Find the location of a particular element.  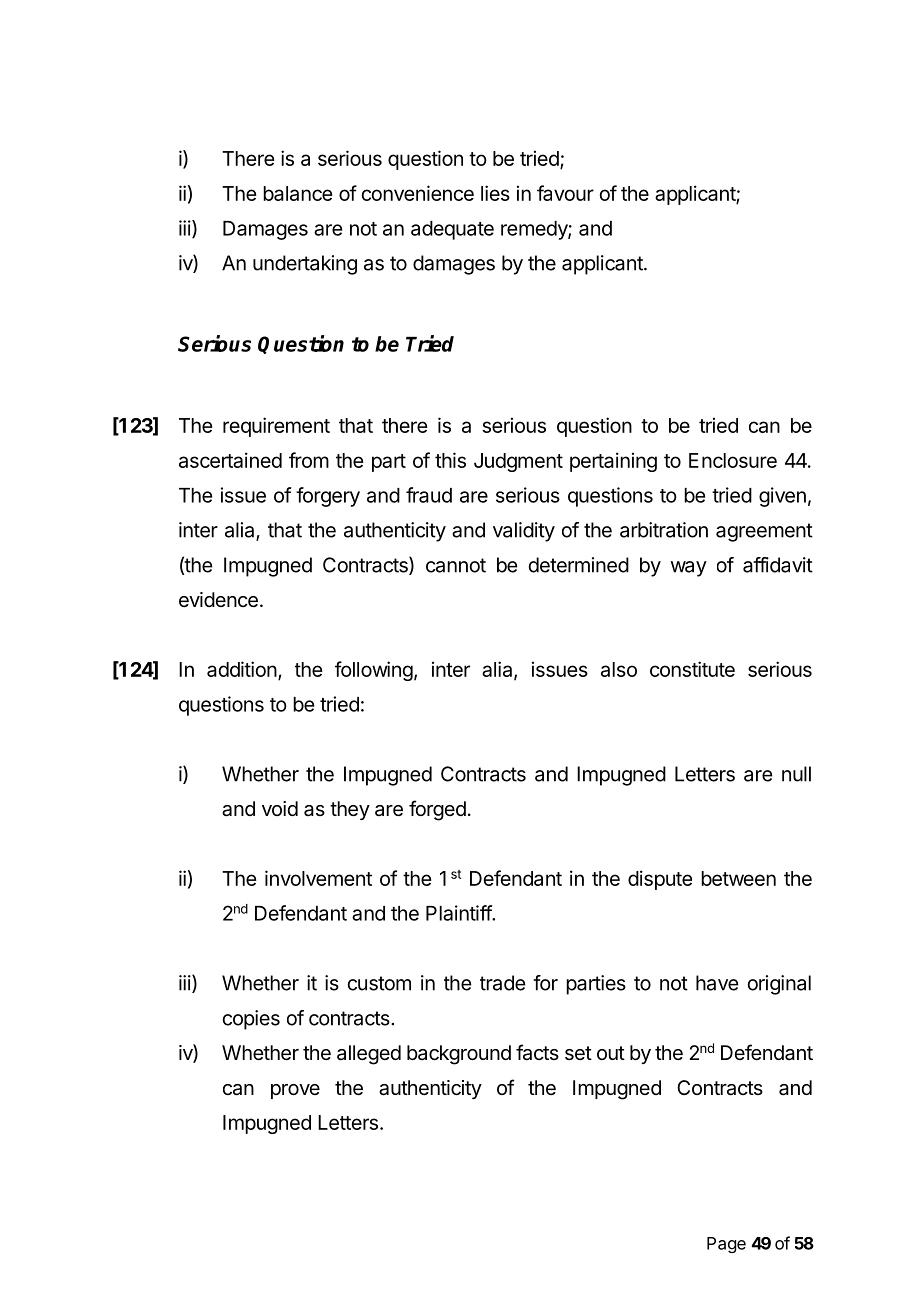

trade is located at coordinates (503, 983).
